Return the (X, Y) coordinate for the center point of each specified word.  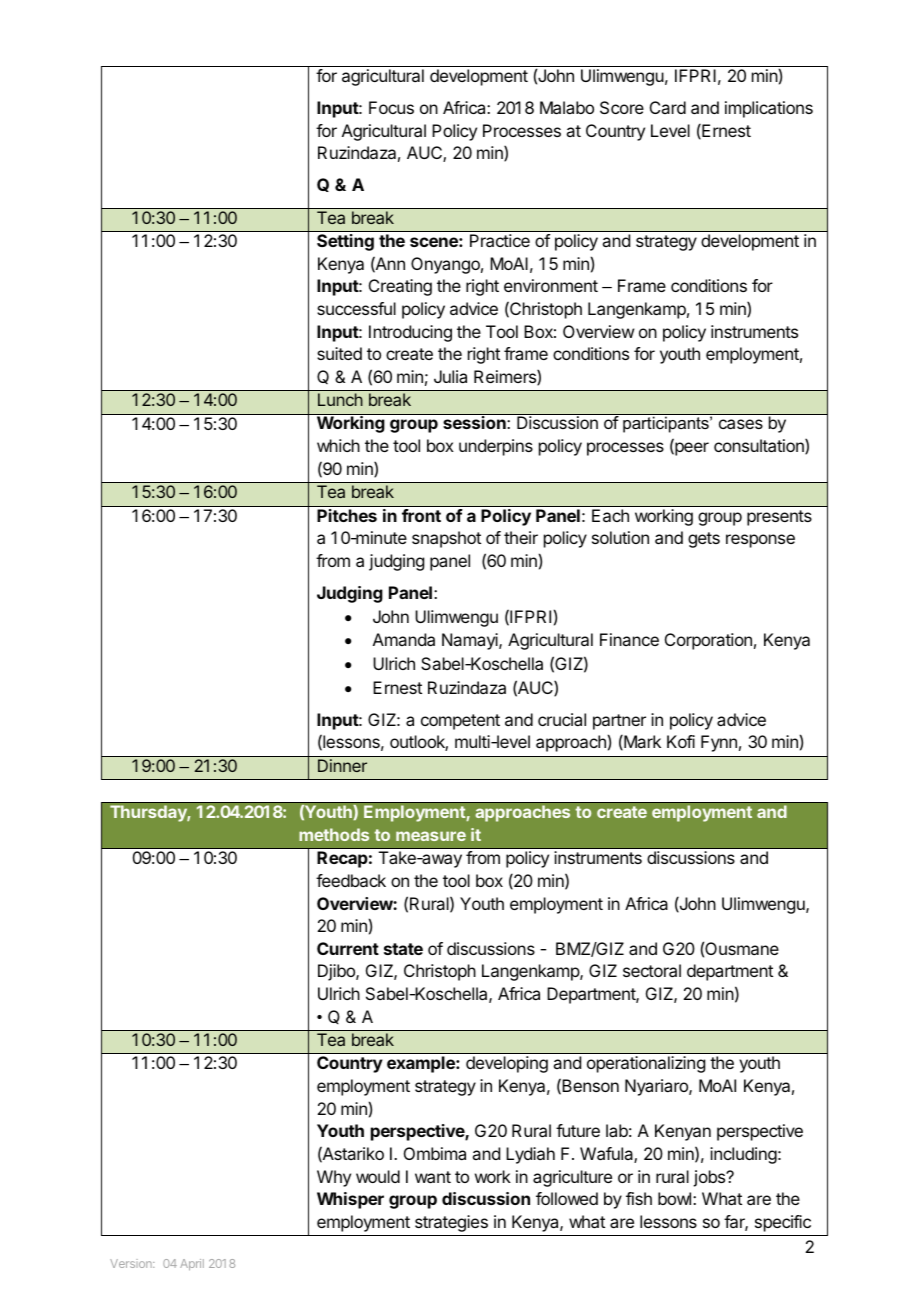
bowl (676, 1198)
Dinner (342, 765)
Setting (345, 242)
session (474, 422)
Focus (391, 107)
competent (460, 722)
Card (668, 107)
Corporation (708, 641)
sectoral (652, 970)
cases (741, 424)
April (192, 1265)
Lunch (340, 399)
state (403, 949)
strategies (451, 1223)
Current (348, 948)
